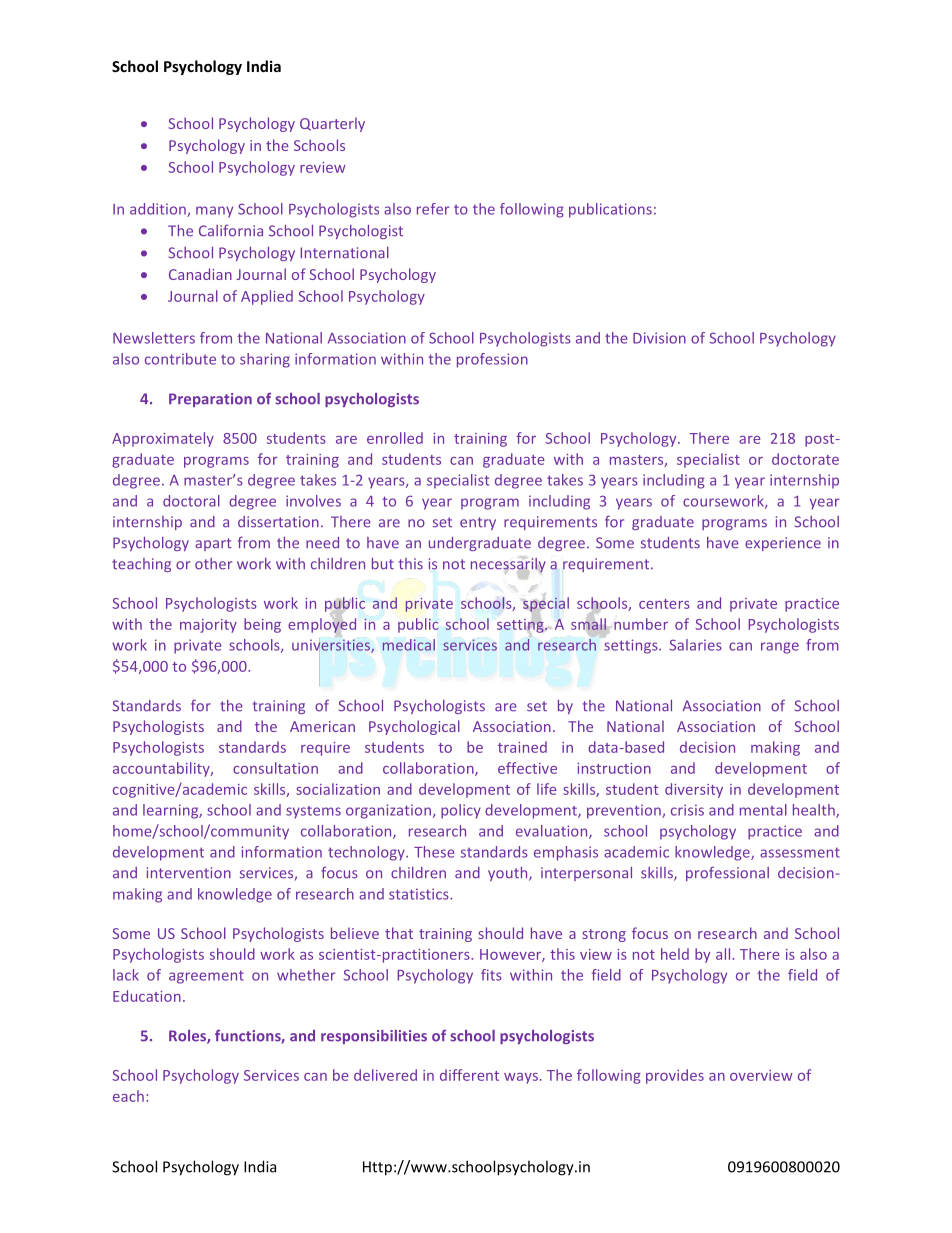 The width and height of the screenshot is (952, 1233). Describe the element at coordinates (469, 1075) in the screenshot. I see `different` at that location.
